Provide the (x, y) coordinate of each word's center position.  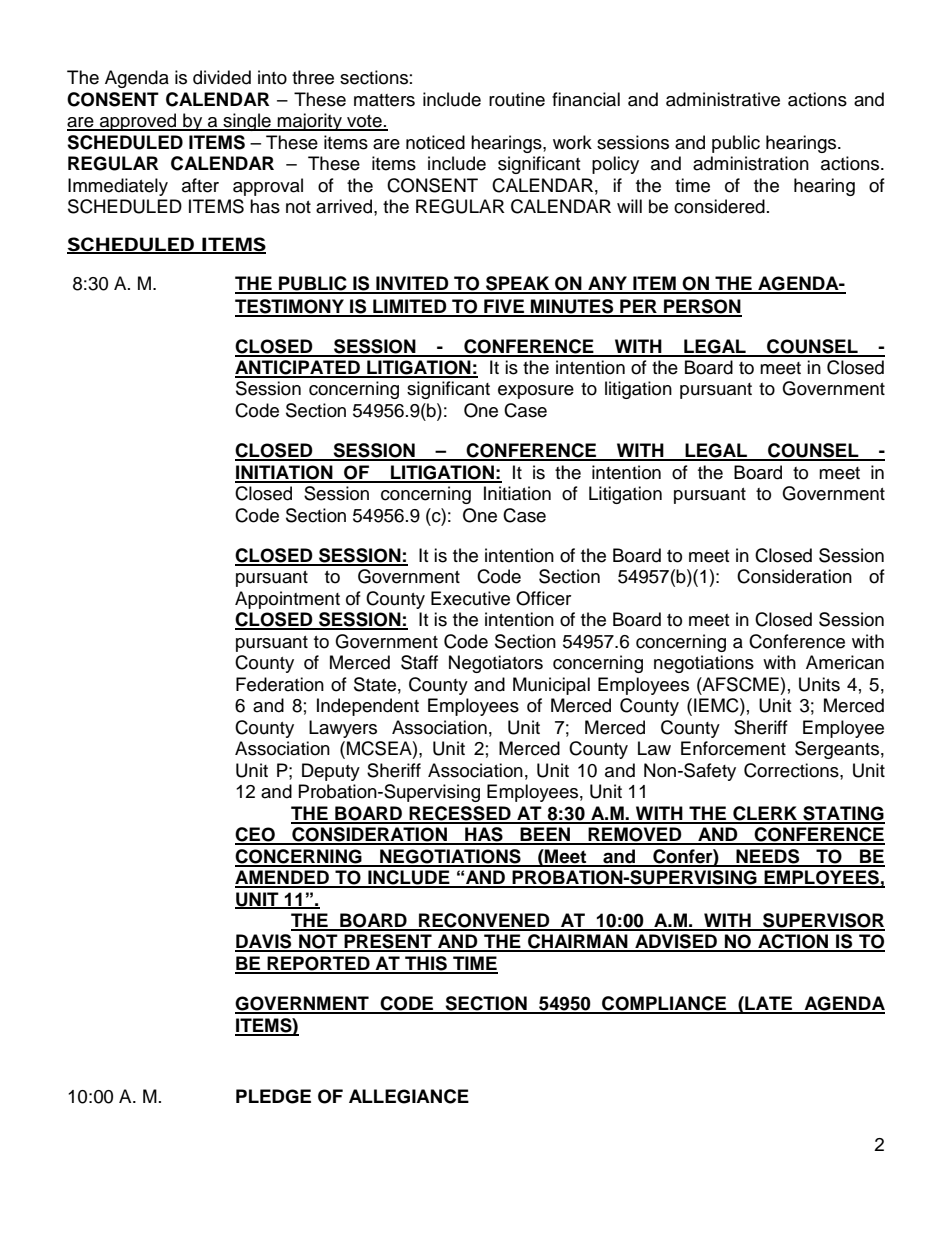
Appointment (287, 600)
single (247, 122)
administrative (723, 99)
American (845, 662)
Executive (470, 598)
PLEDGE (273, 1096)
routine (517, 99)
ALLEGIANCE (409, 1096)
